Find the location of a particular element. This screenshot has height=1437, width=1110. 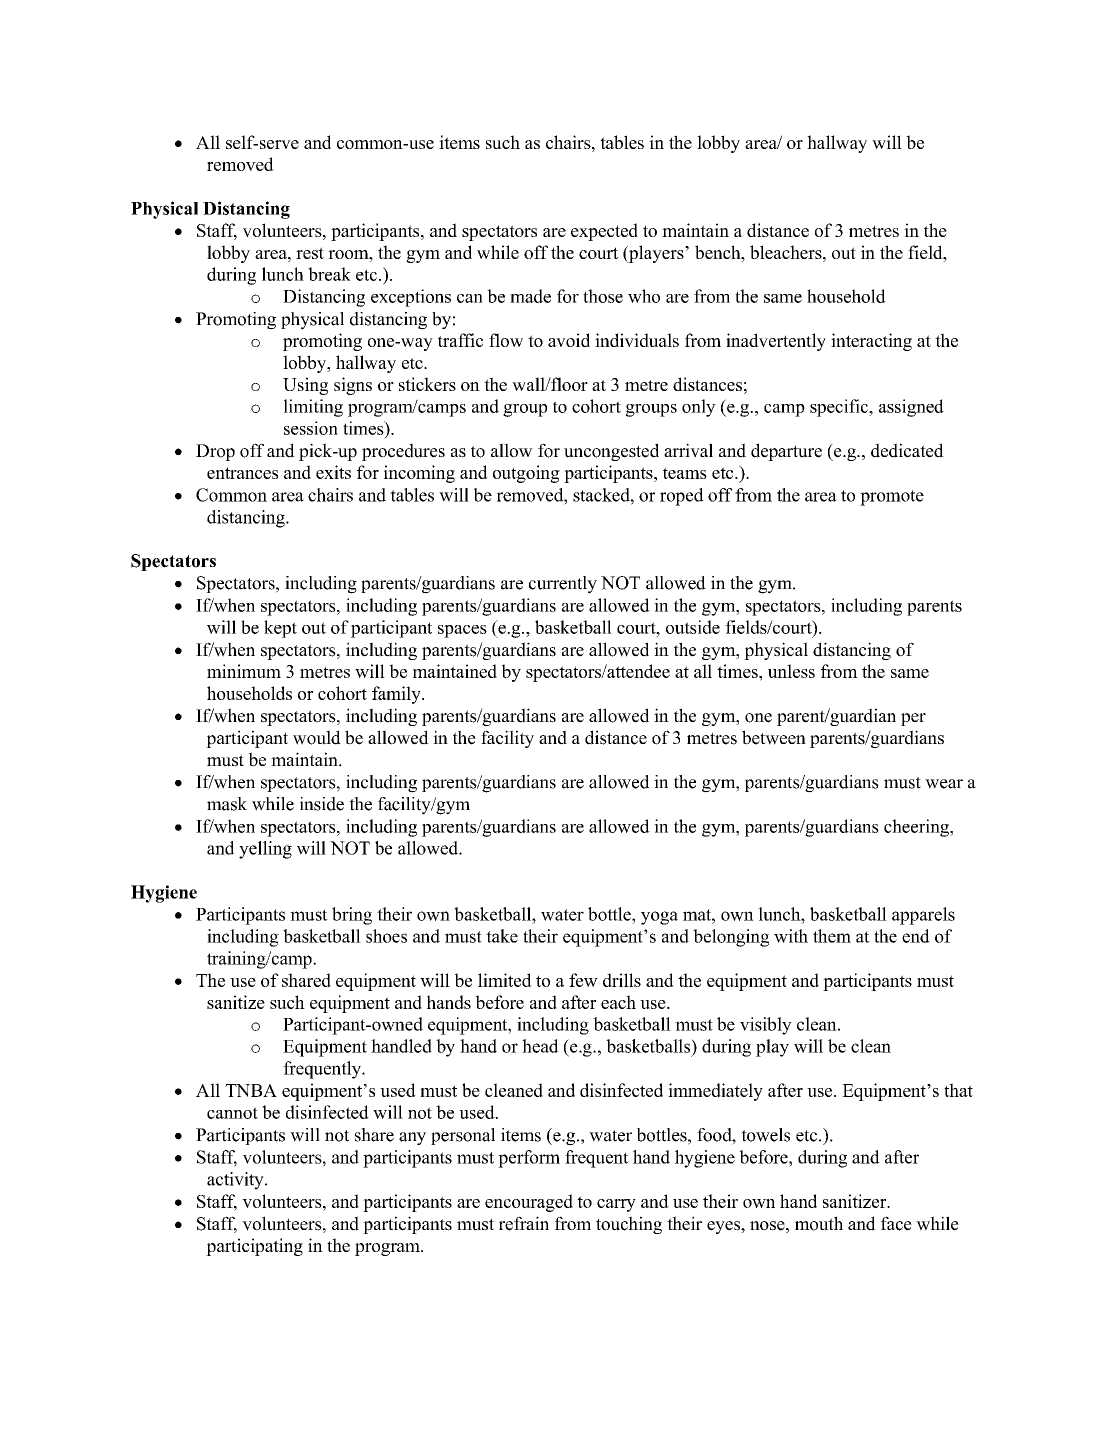

outgoing is located at coordinates (526, 474).
